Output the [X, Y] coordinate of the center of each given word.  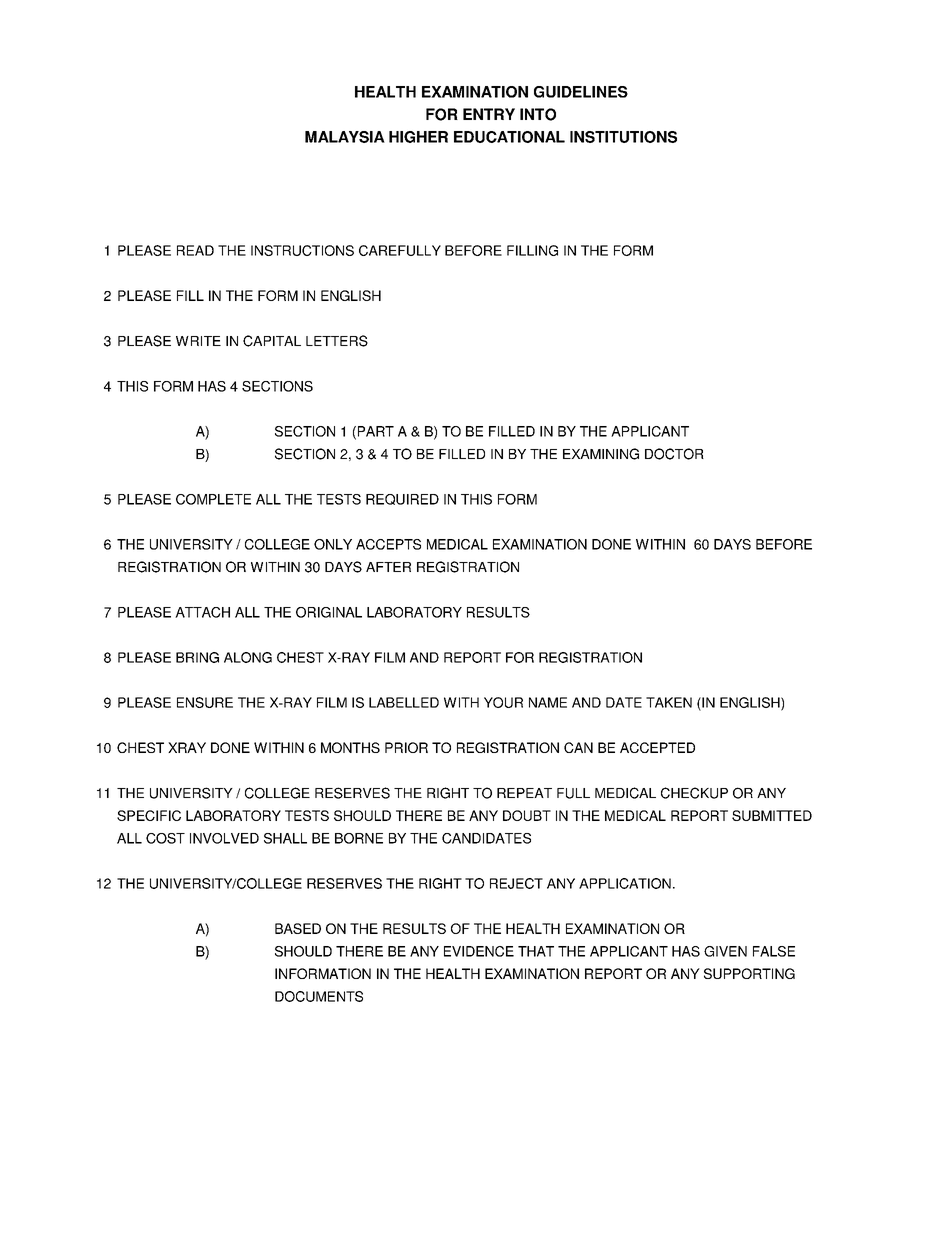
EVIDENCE [479, 951]
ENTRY [489, 114]
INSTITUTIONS [623, 137]
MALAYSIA [345, 137]
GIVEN [725, 951]
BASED [298, 928]
